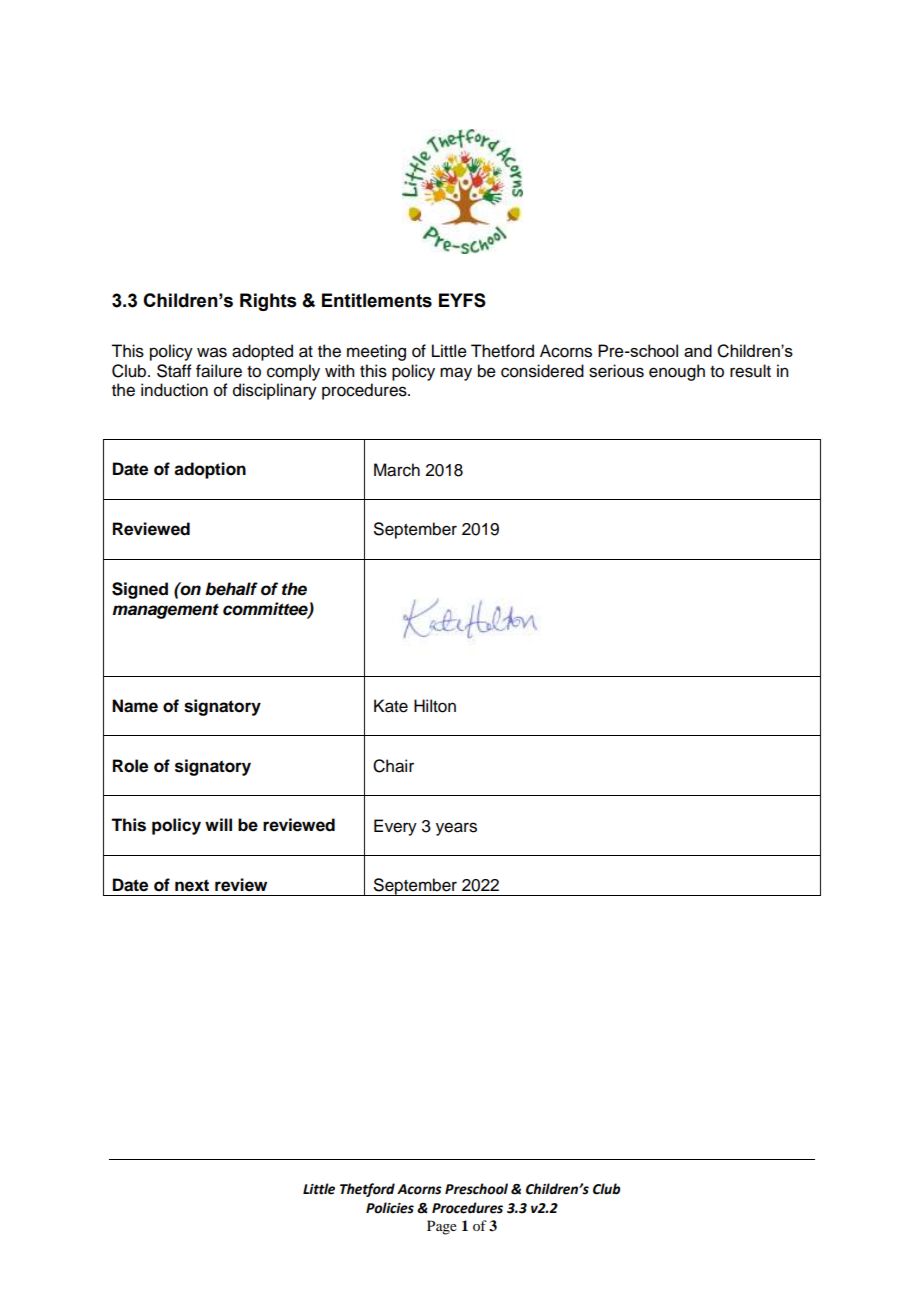 This screenshot has height=1308, width=924. I want to click on Page, so click(442, 1227).
